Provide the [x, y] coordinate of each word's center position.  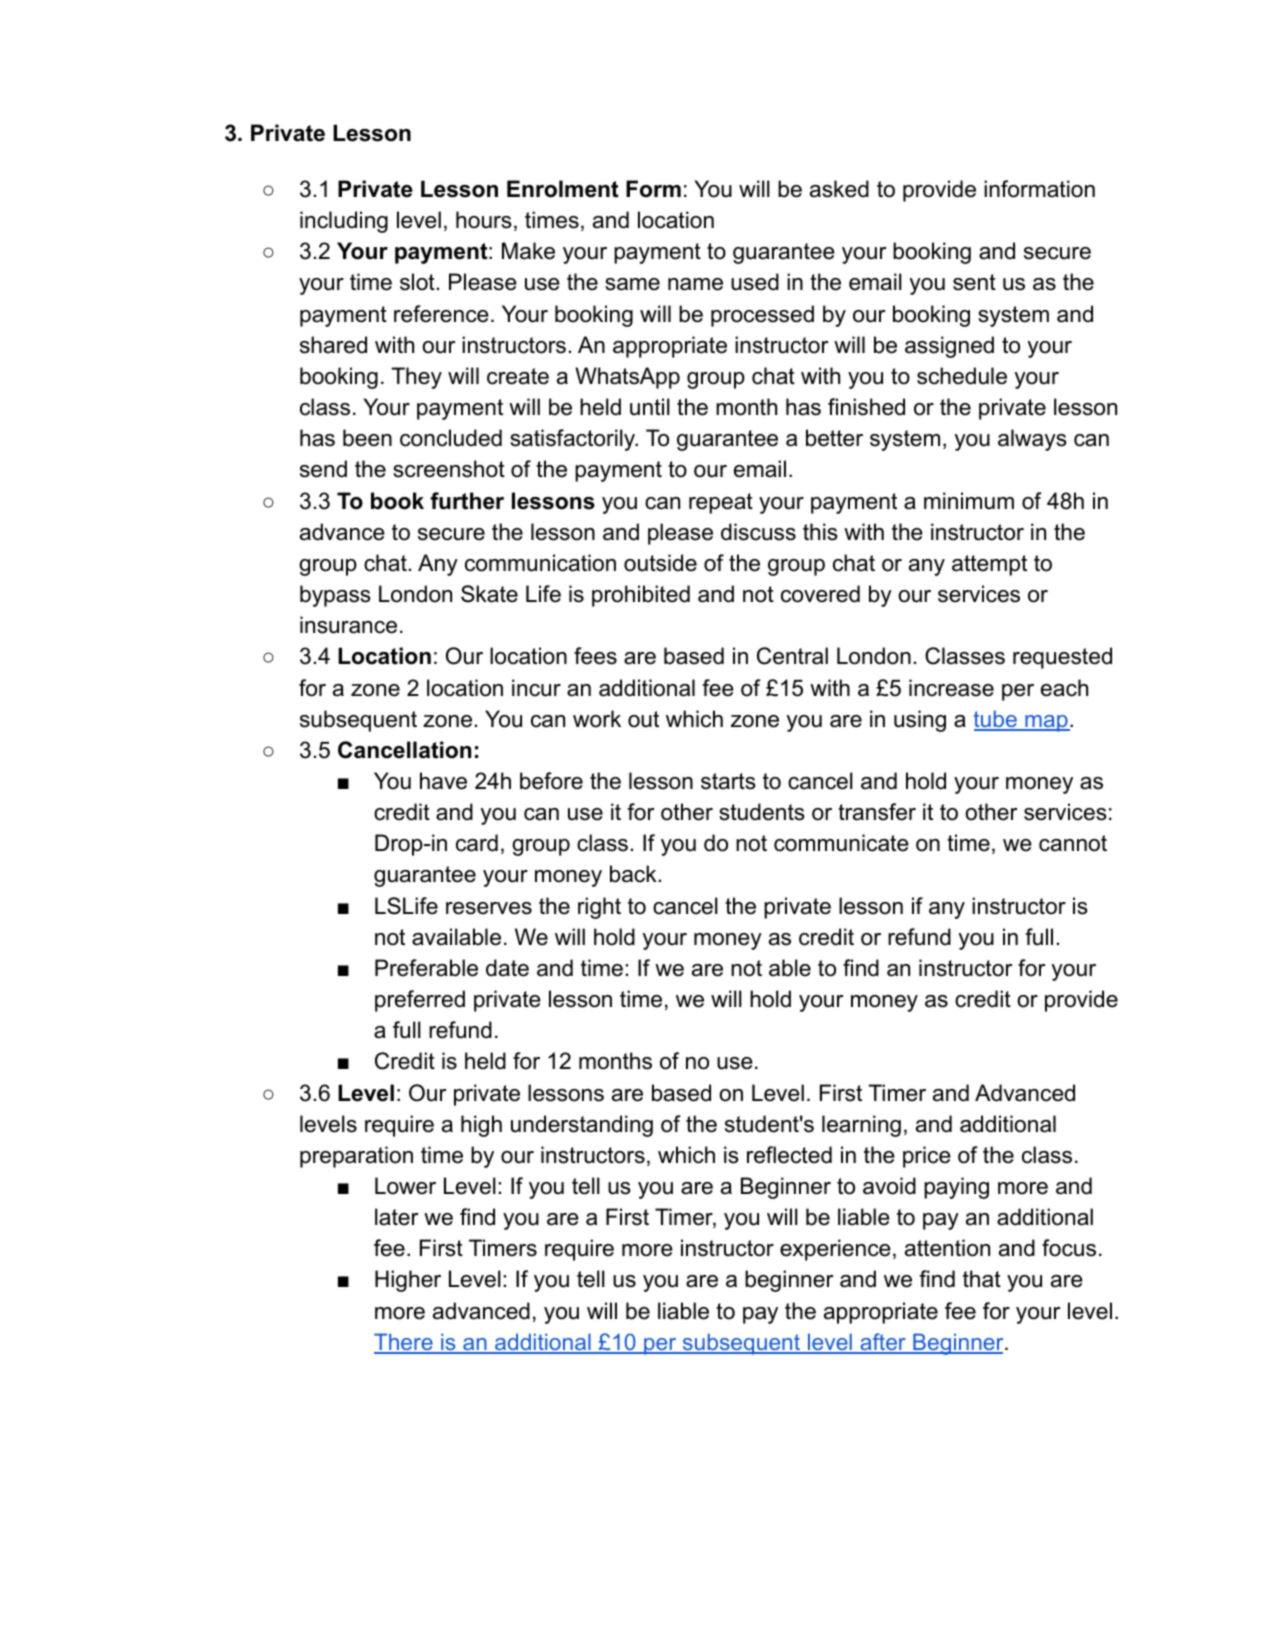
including [344, 222]
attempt [989, 565]
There [404, 1343]
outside [660, 563]
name [695, 284]
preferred [420, 1001]
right [599, 908]
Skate [489, 594]
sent [974, 282]
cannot [1073, 843]
